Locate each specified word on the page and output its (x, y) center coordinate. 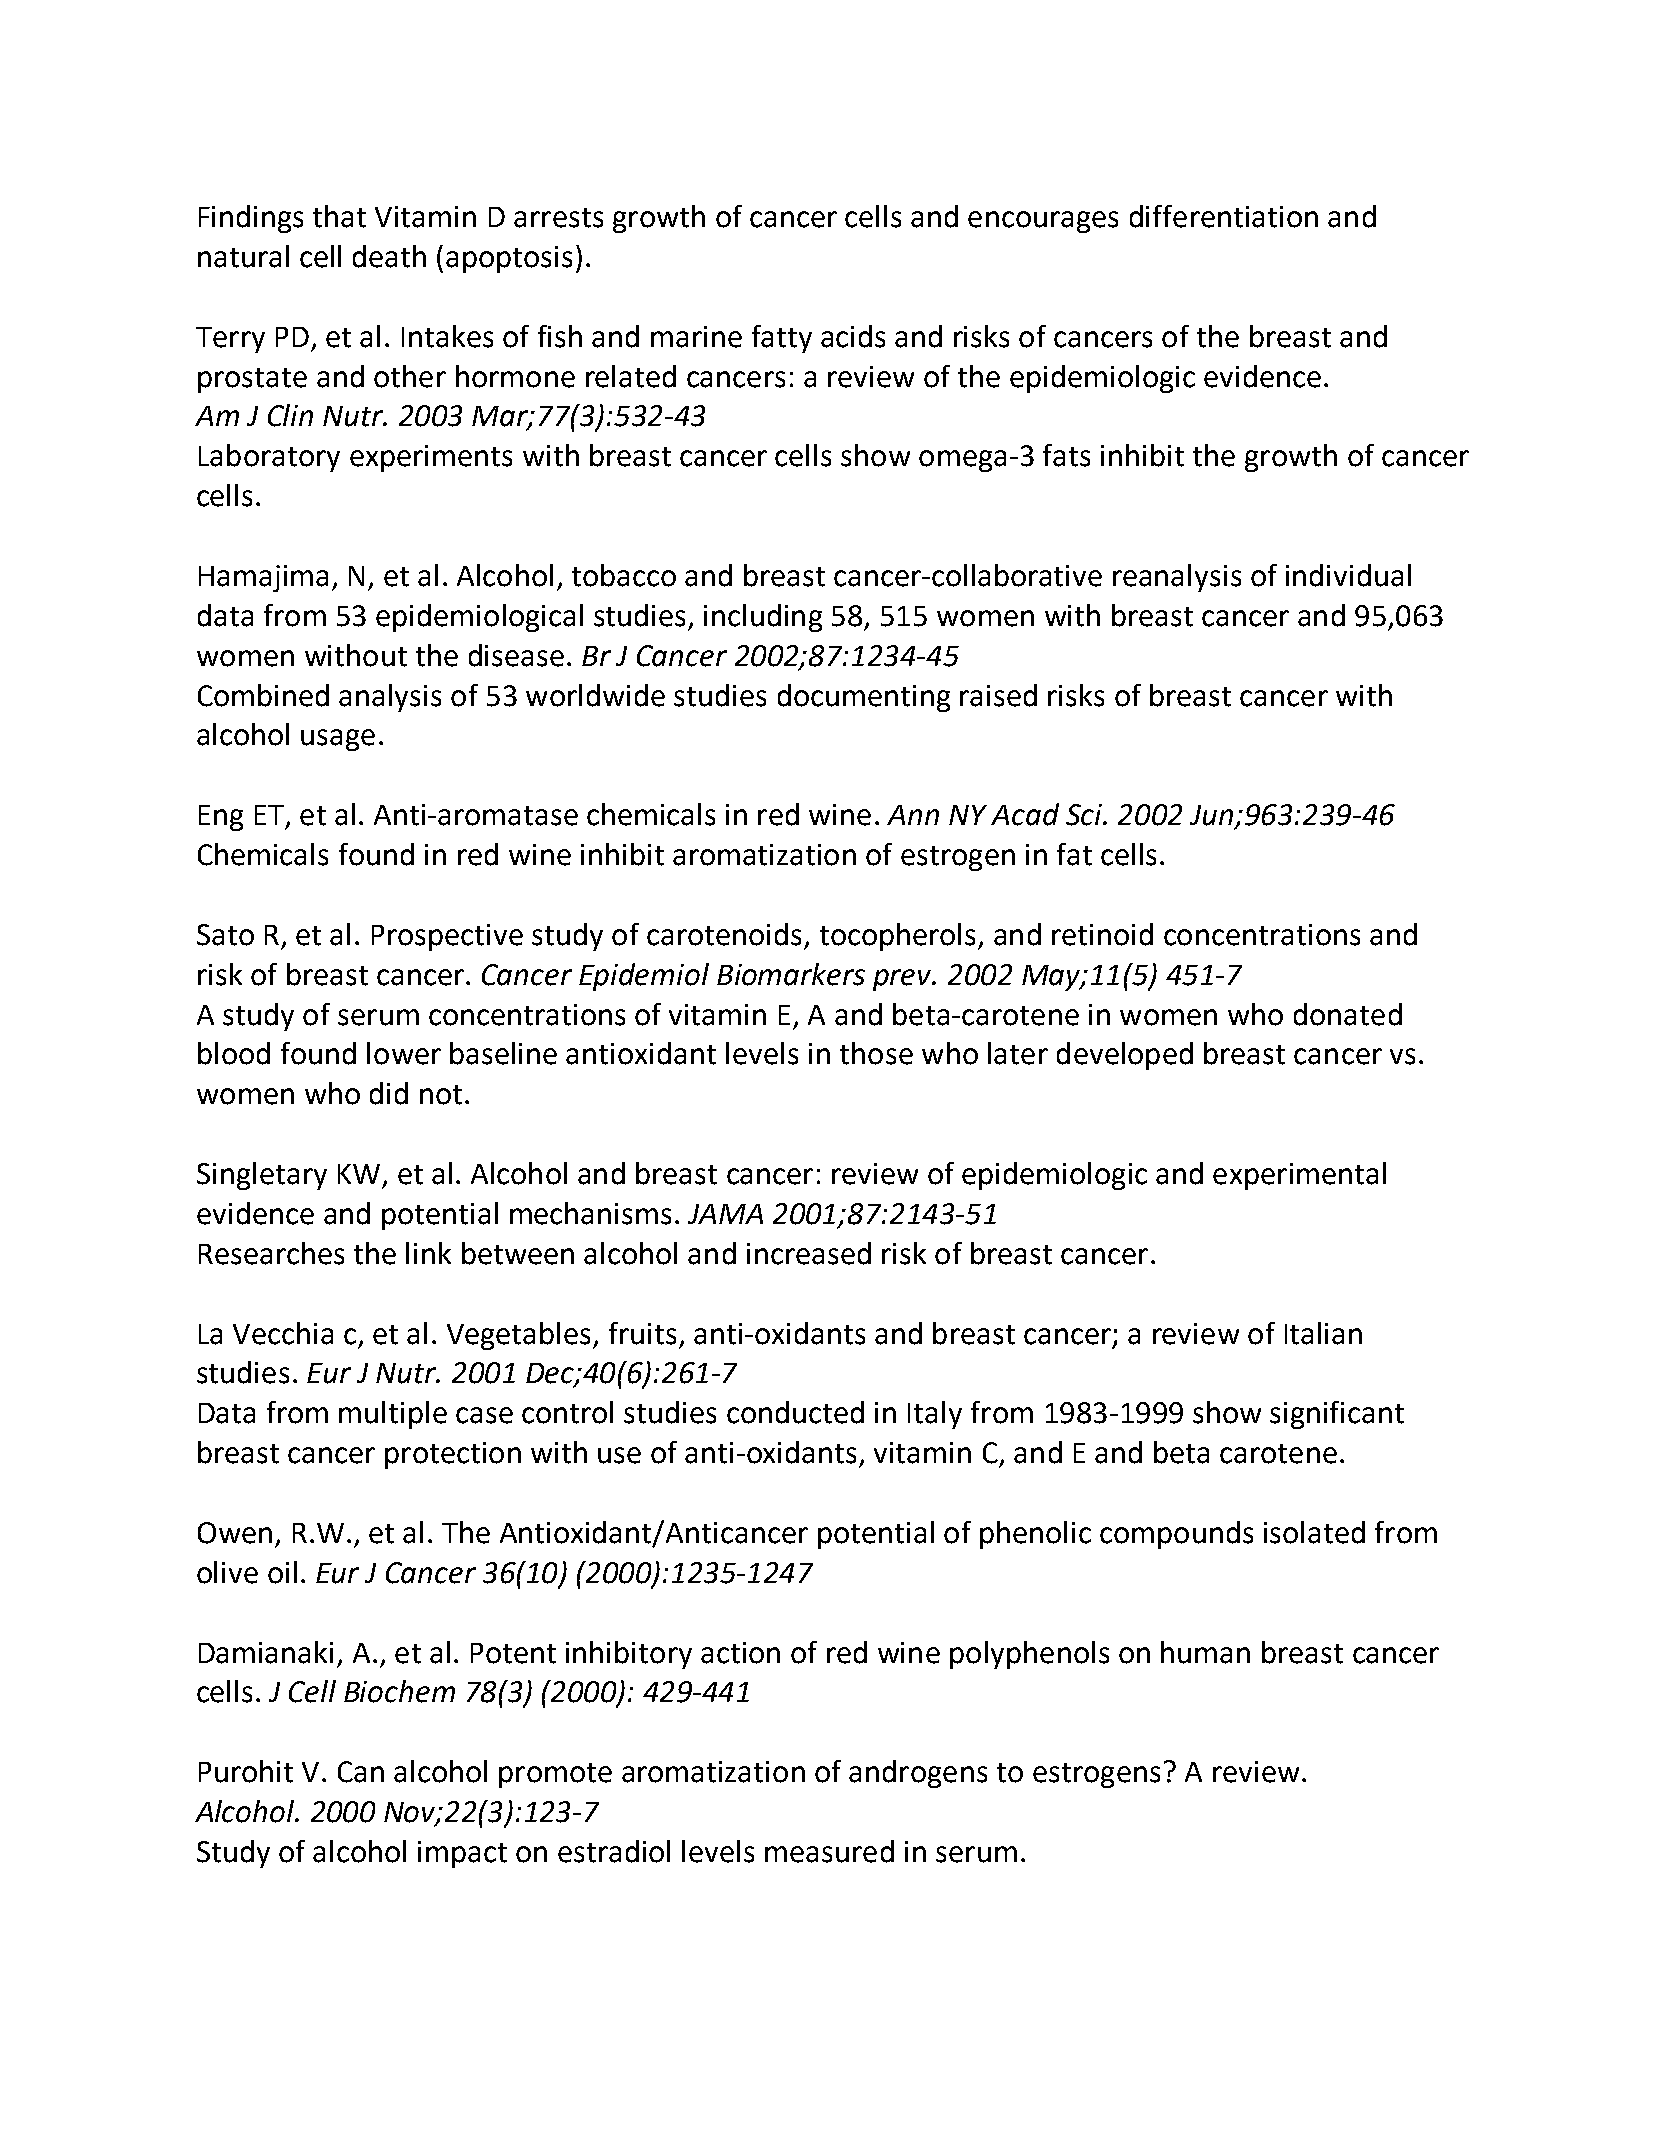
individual (1348, 575)
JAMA (725, 1214)
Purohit (246, 1771)
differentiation (1224, 216)
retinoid (1102, 934)
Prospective (447, 937)
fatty (782, 339)
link (428, 1253)
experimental (1299, 1176)
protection (453, 1455)
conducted (795, 1412)
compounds (1176, 1535)
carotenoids (724, 934)
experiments (431, 458)
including (763, 618)
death (389, 256)
